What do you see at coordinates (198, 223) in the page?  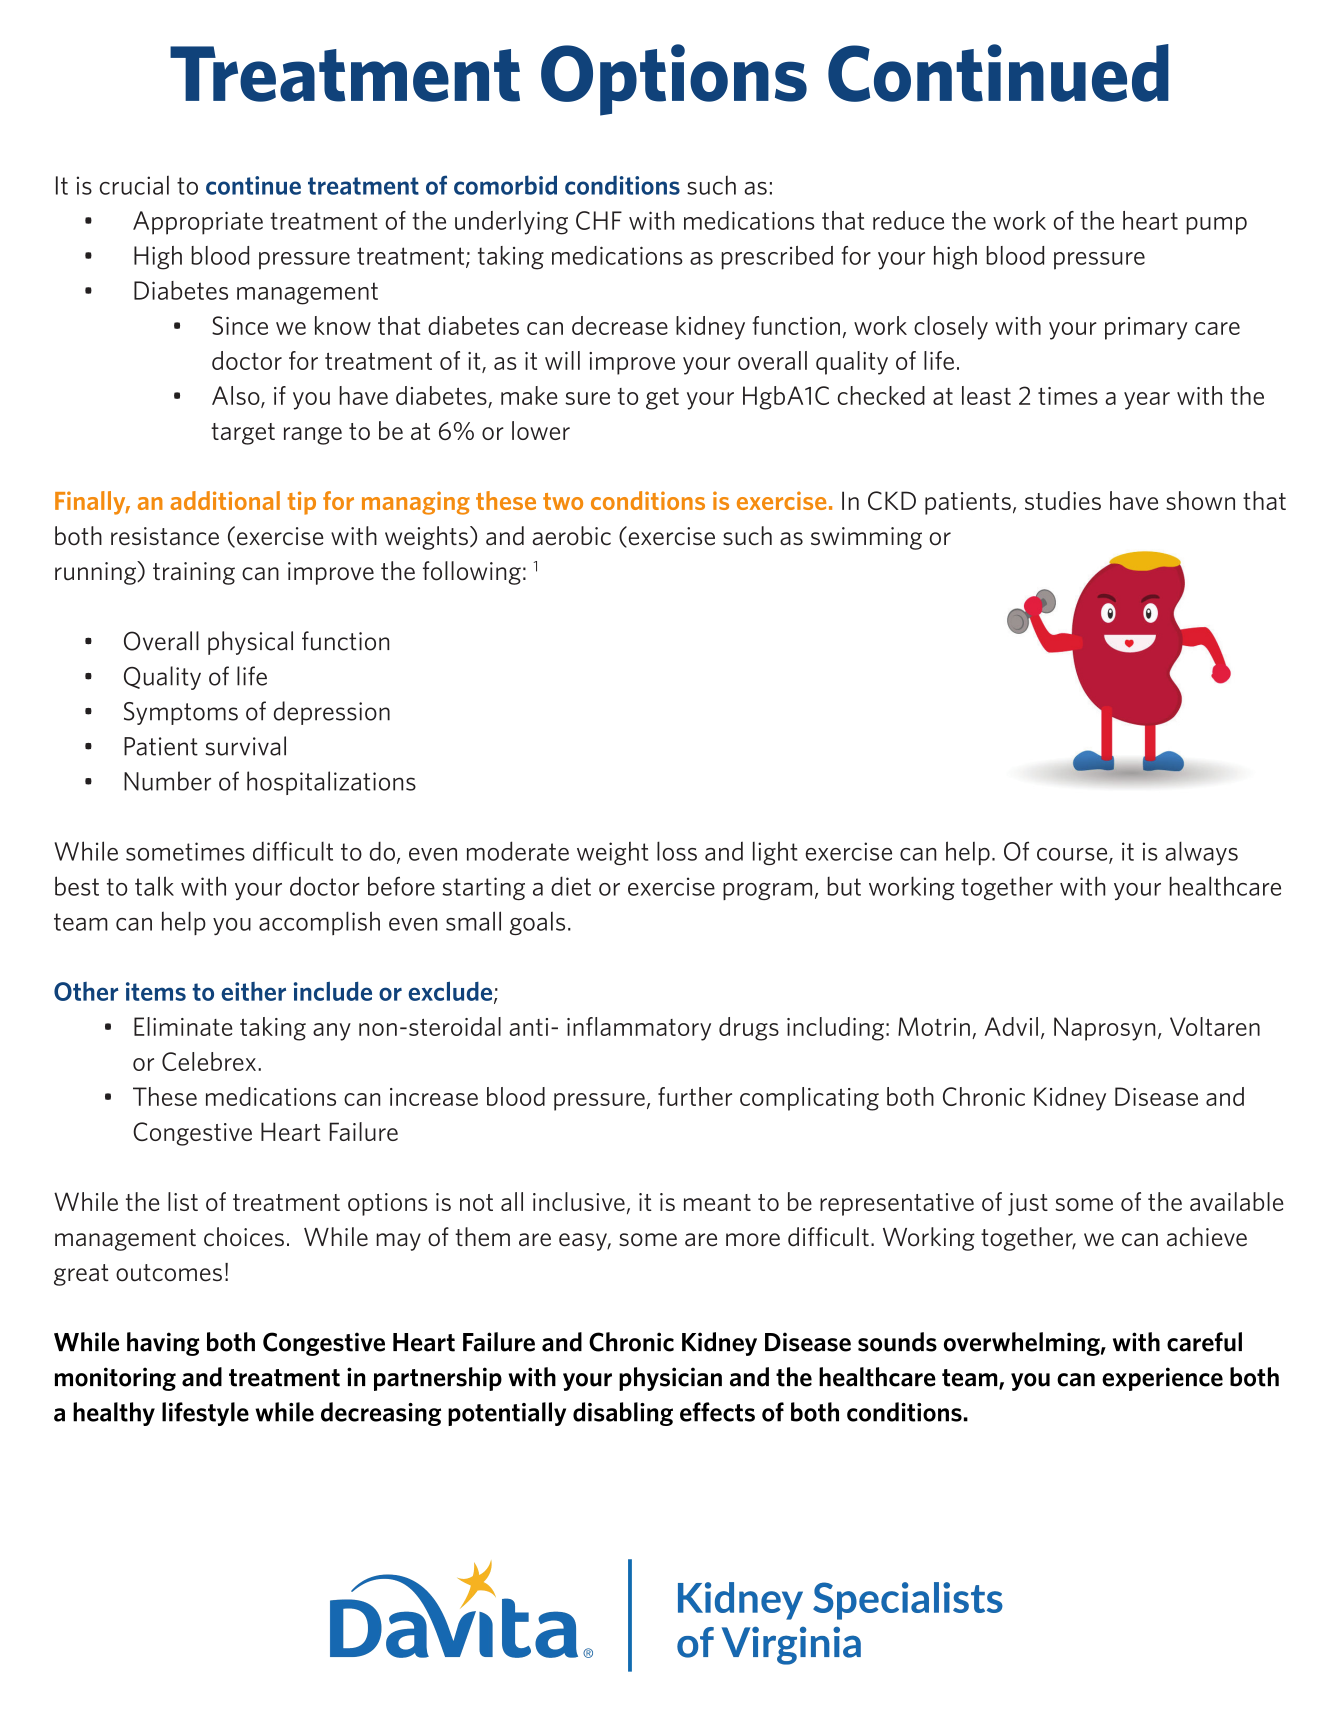 I see `Appropriate` at bounding box center [198, 223].
